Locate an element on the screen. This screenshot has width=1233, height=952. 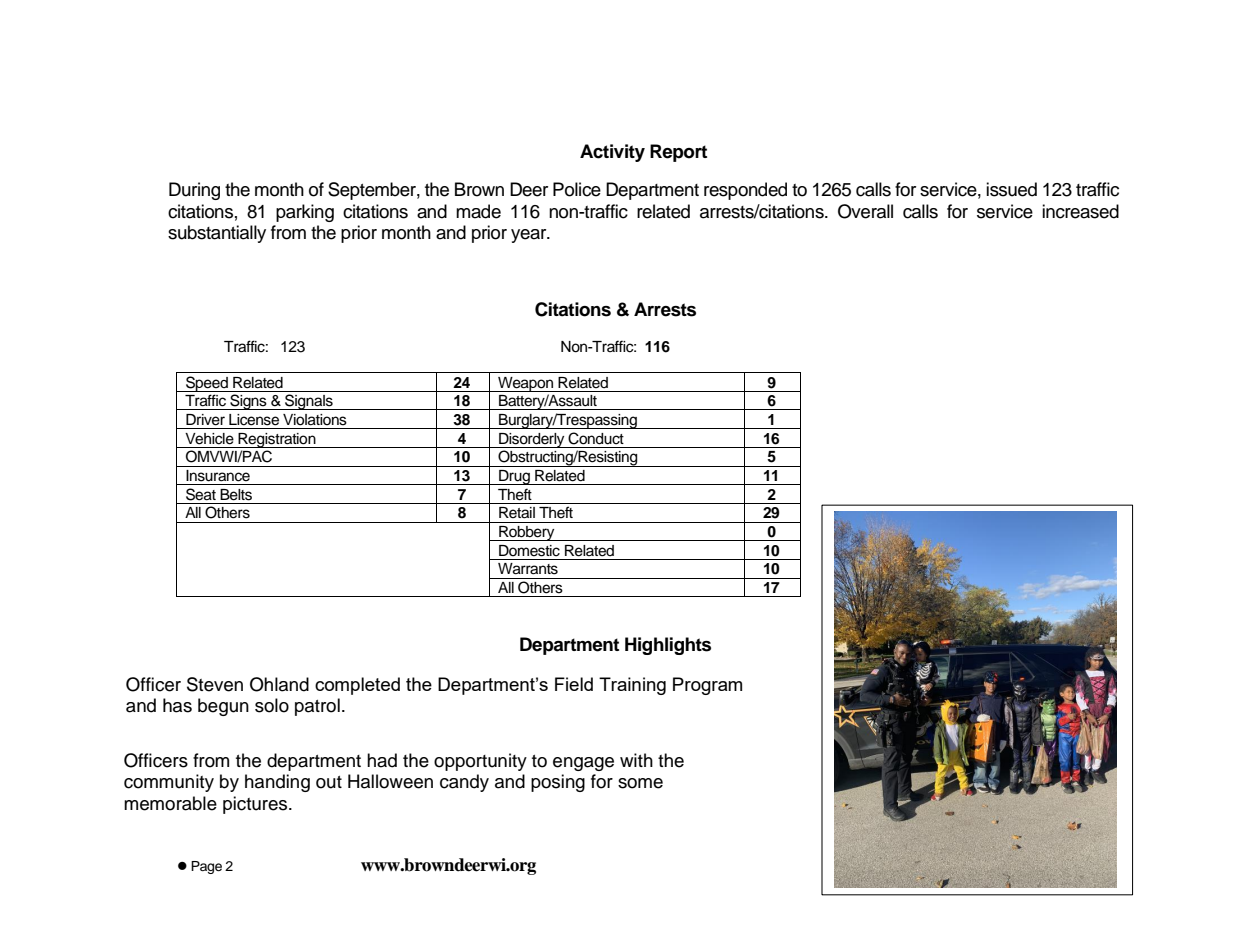
year is located at coordinates (530, 236).
